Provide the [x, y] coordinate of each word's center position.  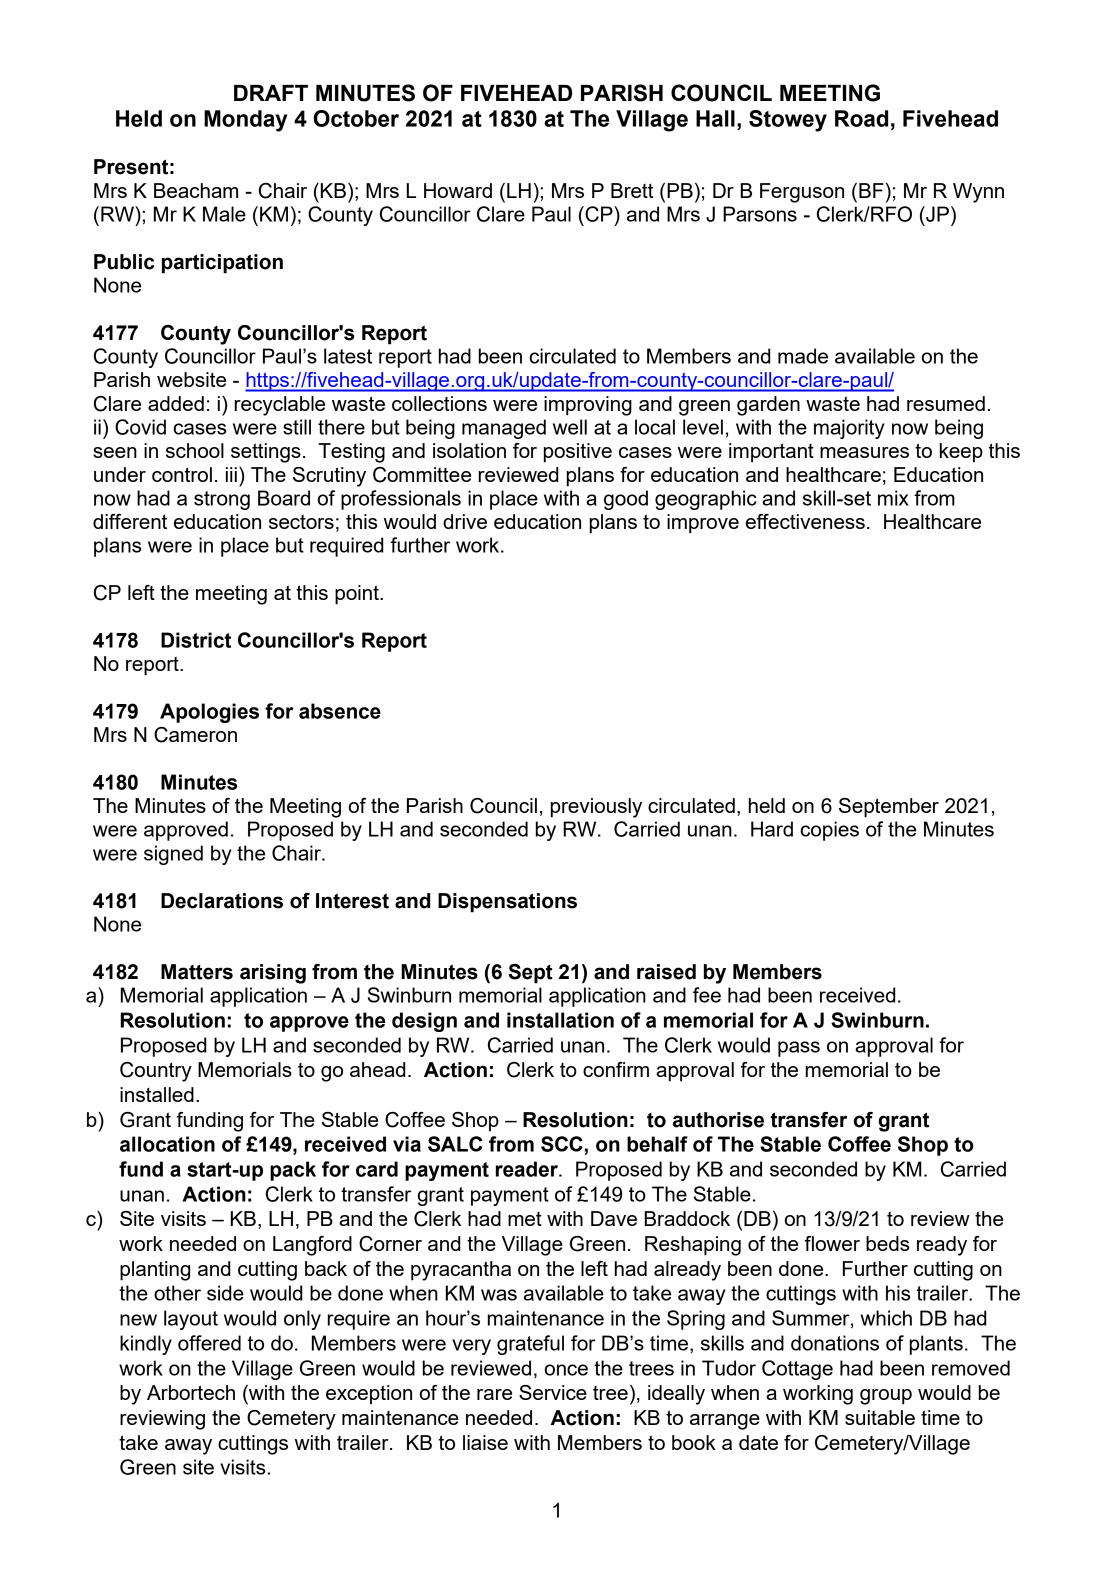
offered [209, 1343]
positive [578, 453]
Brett [632, 190]
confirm [616, 1069]
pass [799, 1049]
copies [829, 831]
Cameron [195, 735]
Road [861, 118]
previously [596, 808]
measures [864, 452]
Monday [245, 121]
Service [553, 1392]
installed [157, 1094]
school [195, 450]
